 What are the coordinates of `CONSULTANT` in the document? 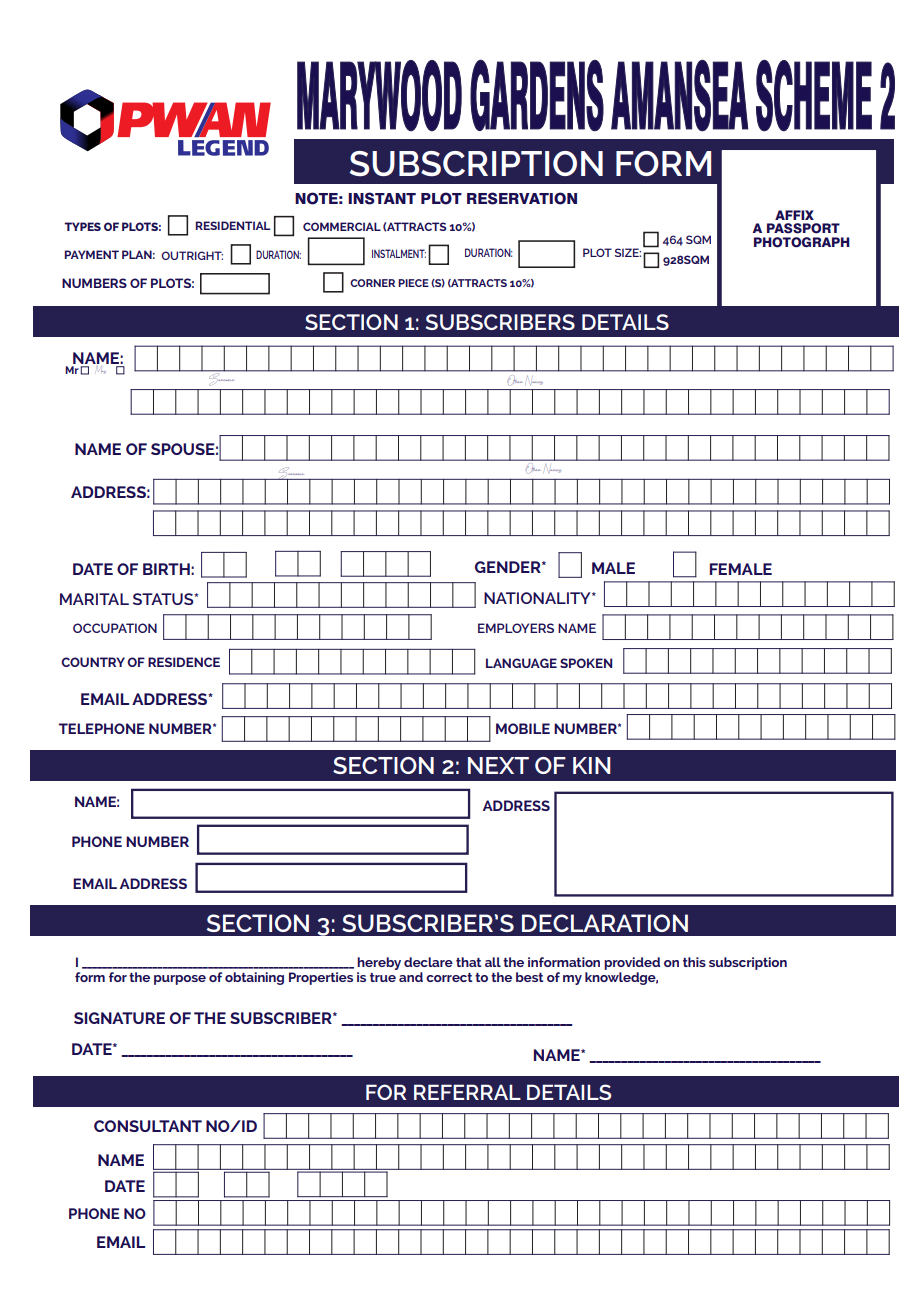 It's located at (148, 1126).
